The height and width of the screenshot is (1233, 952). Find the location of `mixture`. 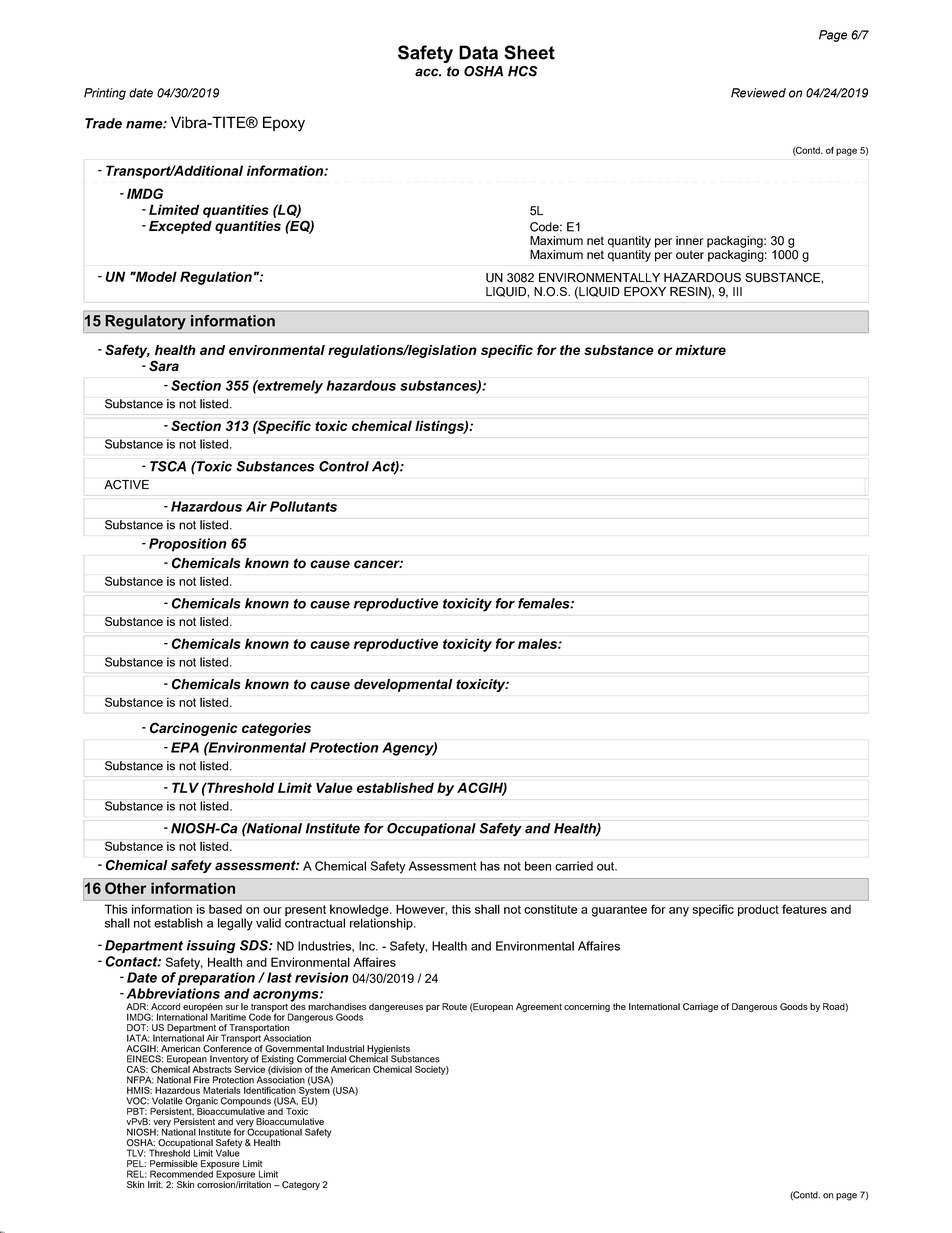

mixture is located at coordinates (700, 350).
